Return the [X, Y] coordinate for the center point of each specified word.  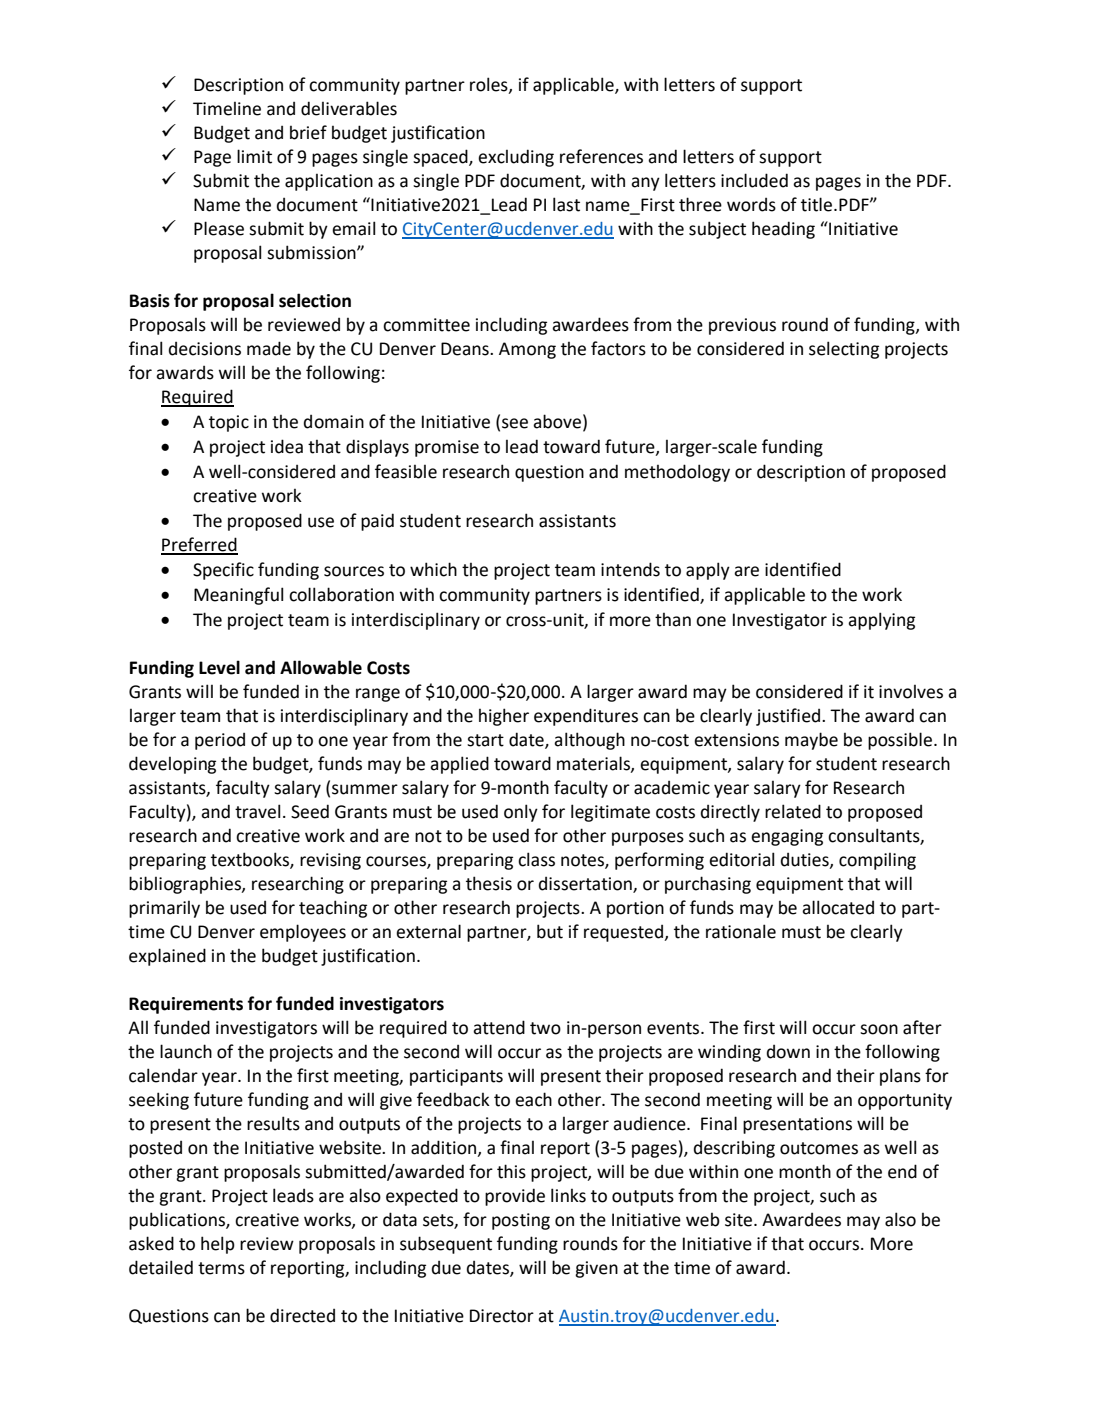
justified [789, 717]
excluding [516, 158]
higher [504, 717]
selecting [844, 350]
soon [879, 1029]
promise [447, 448]
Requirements [186, 1005]
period [220, 741]
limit [254, 156]
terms [221, 1268]
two [545, 1028]
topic [229, 423]
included [754, 180]
